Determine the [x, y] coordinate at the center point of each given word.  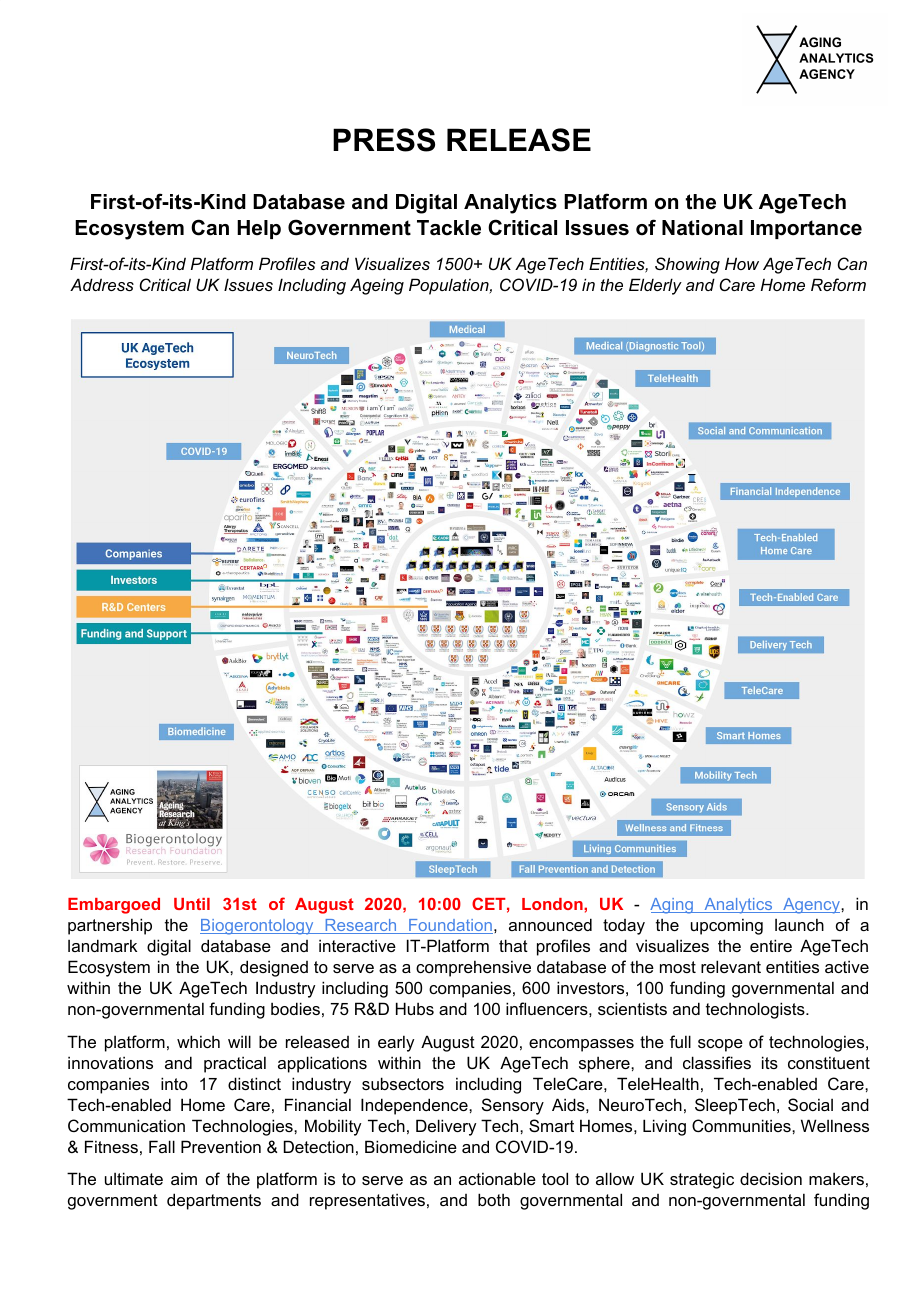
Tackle [449, 228]
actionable [497, 1178]
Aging [672, 906]
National [702, 228]
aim [184, 1178]
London [553, 904]
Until [192, 904]
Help [259, 229]
